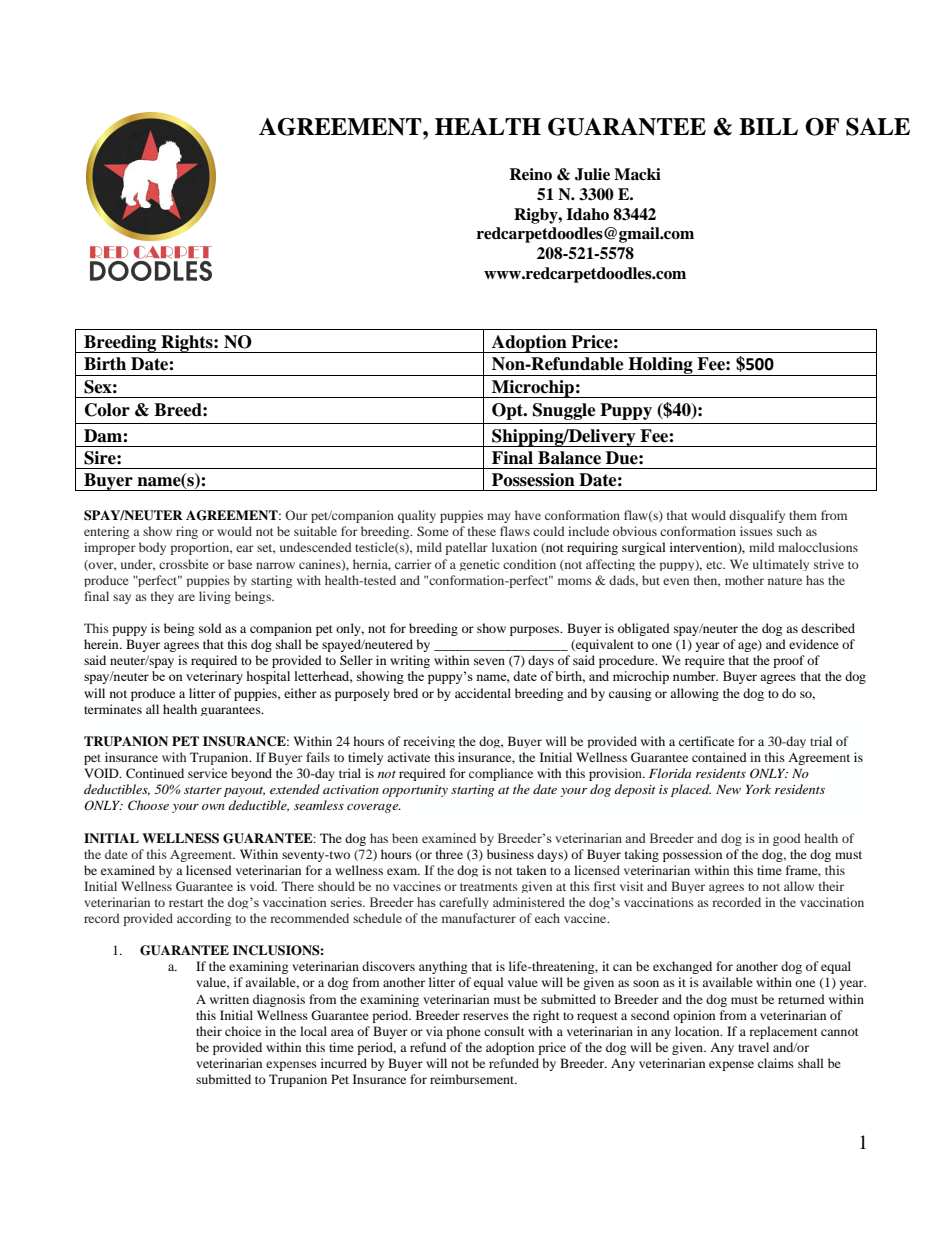 This page has height=1233, width=952. I want to click on BILL, so click(768, 126).
